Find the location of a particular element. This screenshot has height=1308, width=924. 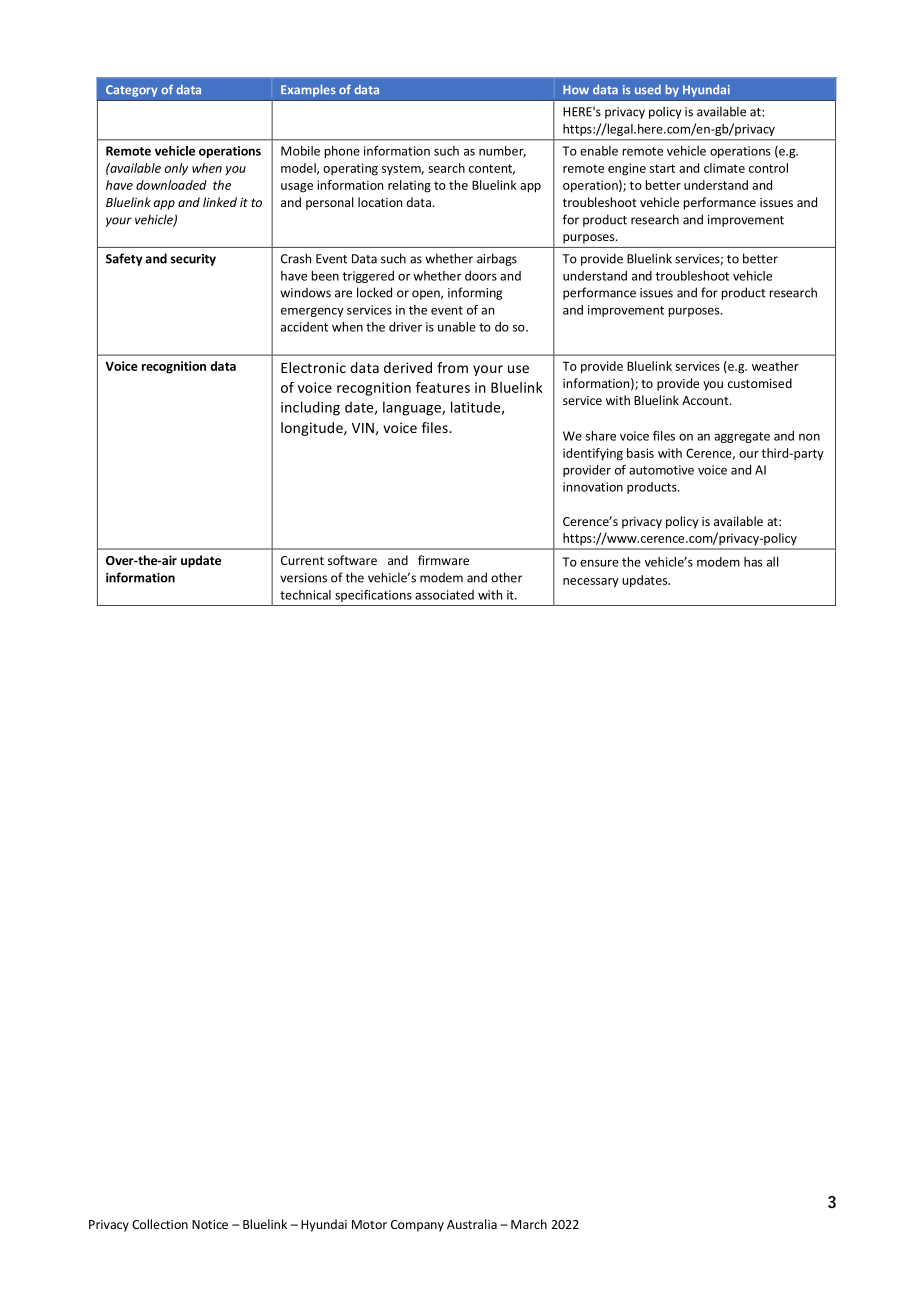

number is located at coordinates (502, 152).
